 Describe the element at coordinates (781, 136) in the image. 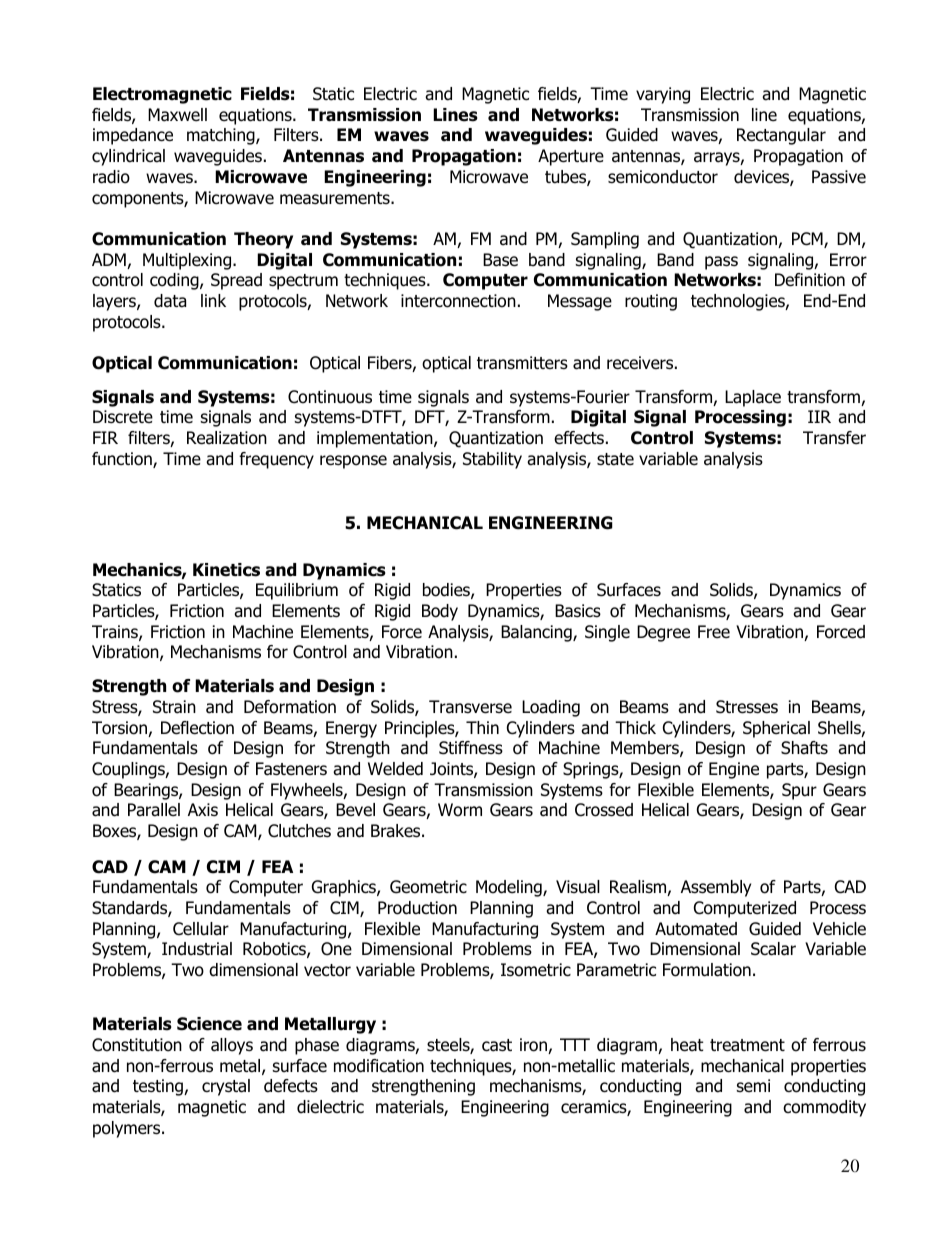

I see `Rectangular` at that location.
